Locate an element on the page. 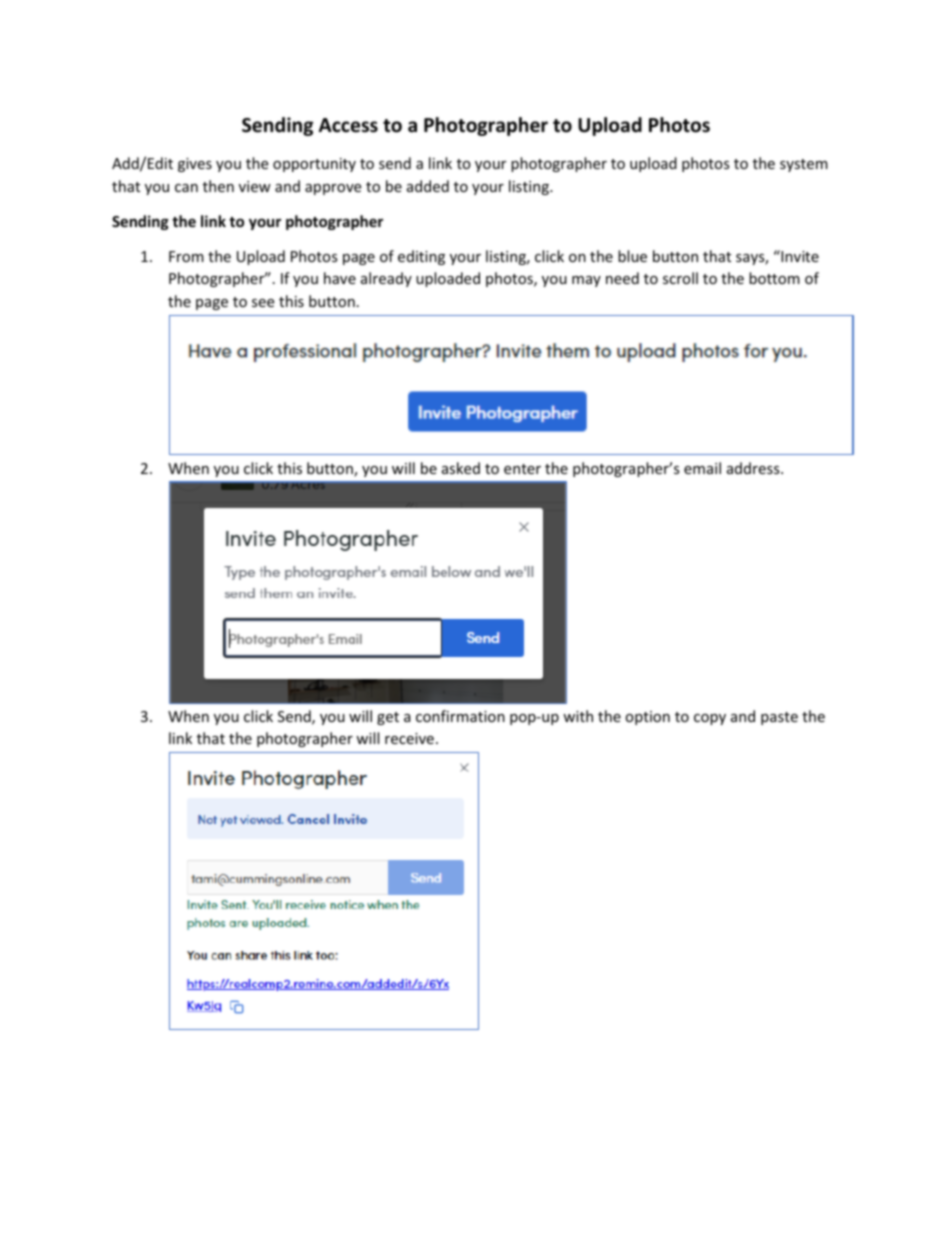 The image size is (952, 1233). bottom is located at coordinates (774, 278).
